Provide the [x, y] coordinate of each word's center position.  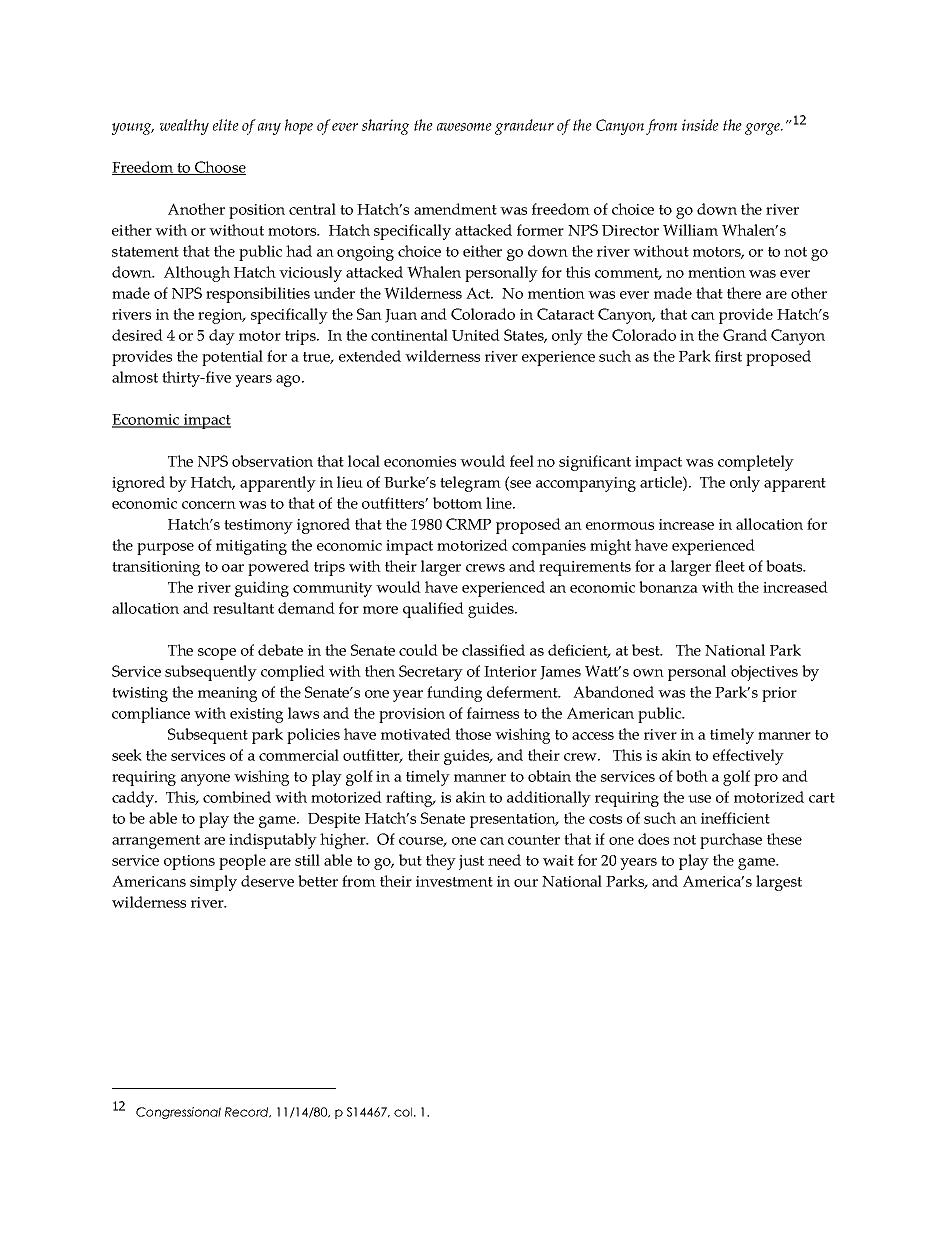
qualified [433, 610]
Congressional [178, 1113]
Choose [219, 168]
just [471, 862]
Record [248, 1112]
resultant [243, 608]
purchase [731, 841]
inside [700, 125]
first [728, 356]
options [189, 862]
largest [779, 883]
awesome [464, 127]
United [476, 335]
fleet [730, 566]
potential [232, 358]
